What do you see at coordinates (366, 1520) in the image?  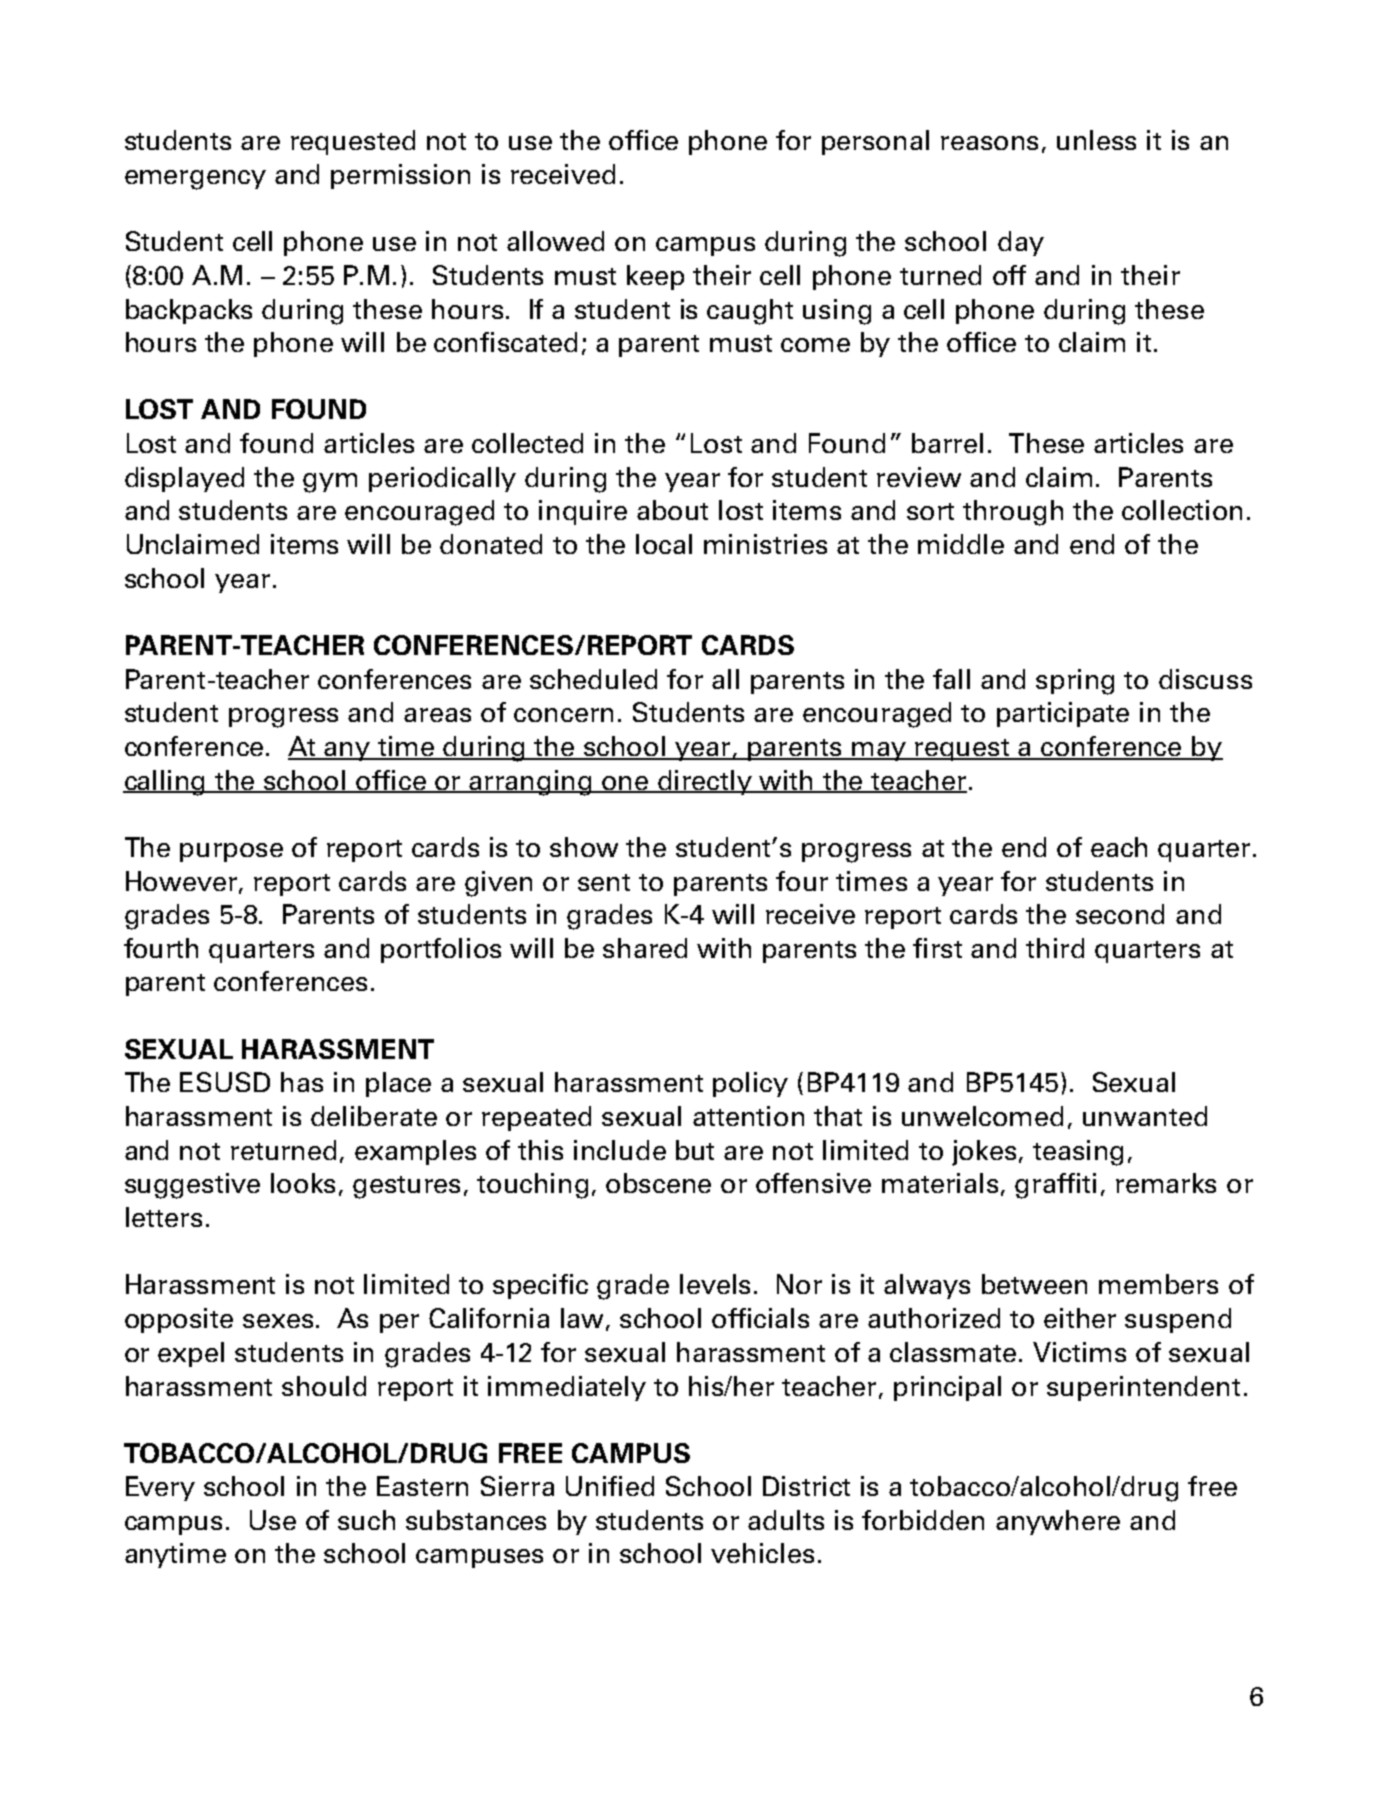 I see `such` at bounding box center [366, 1520].
